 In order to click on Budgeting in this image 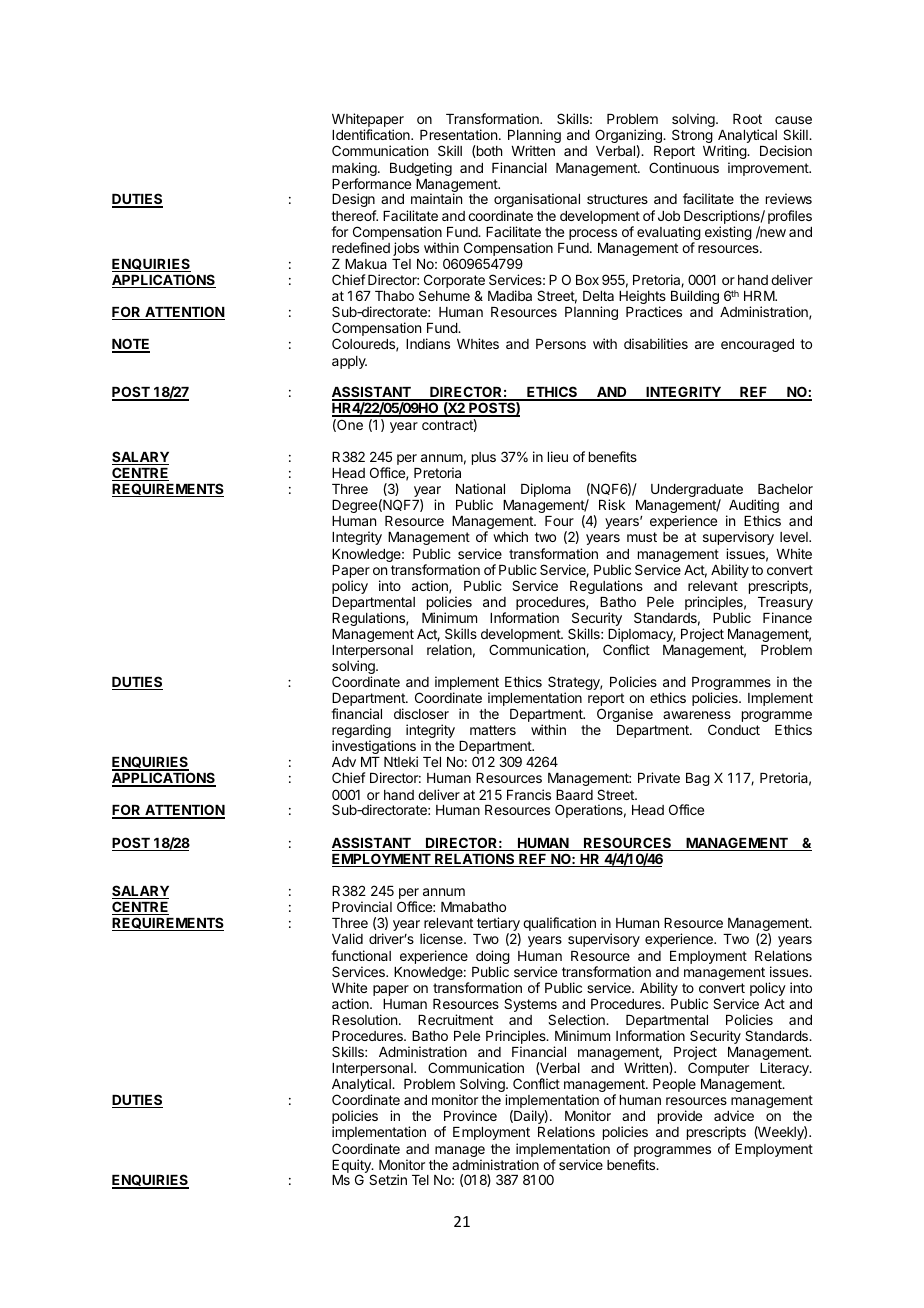, I will do `click(421, 169)`.
